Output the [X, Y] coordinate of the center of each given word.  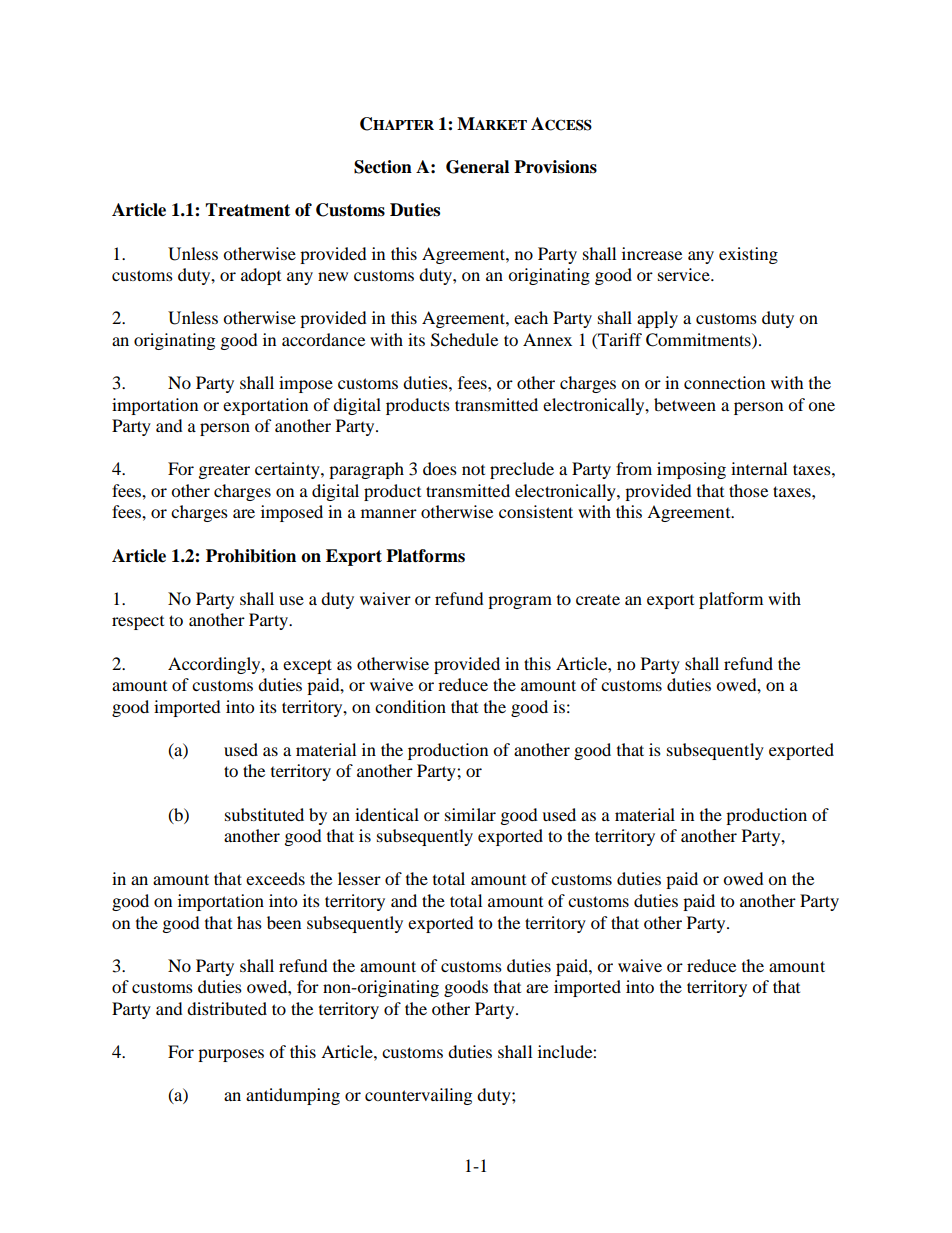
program [520, 602]
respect [138, 623]
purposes [231, 1055]
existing [748, 255]
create [598, 600]
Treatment [247, 210]
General [477, 167]
